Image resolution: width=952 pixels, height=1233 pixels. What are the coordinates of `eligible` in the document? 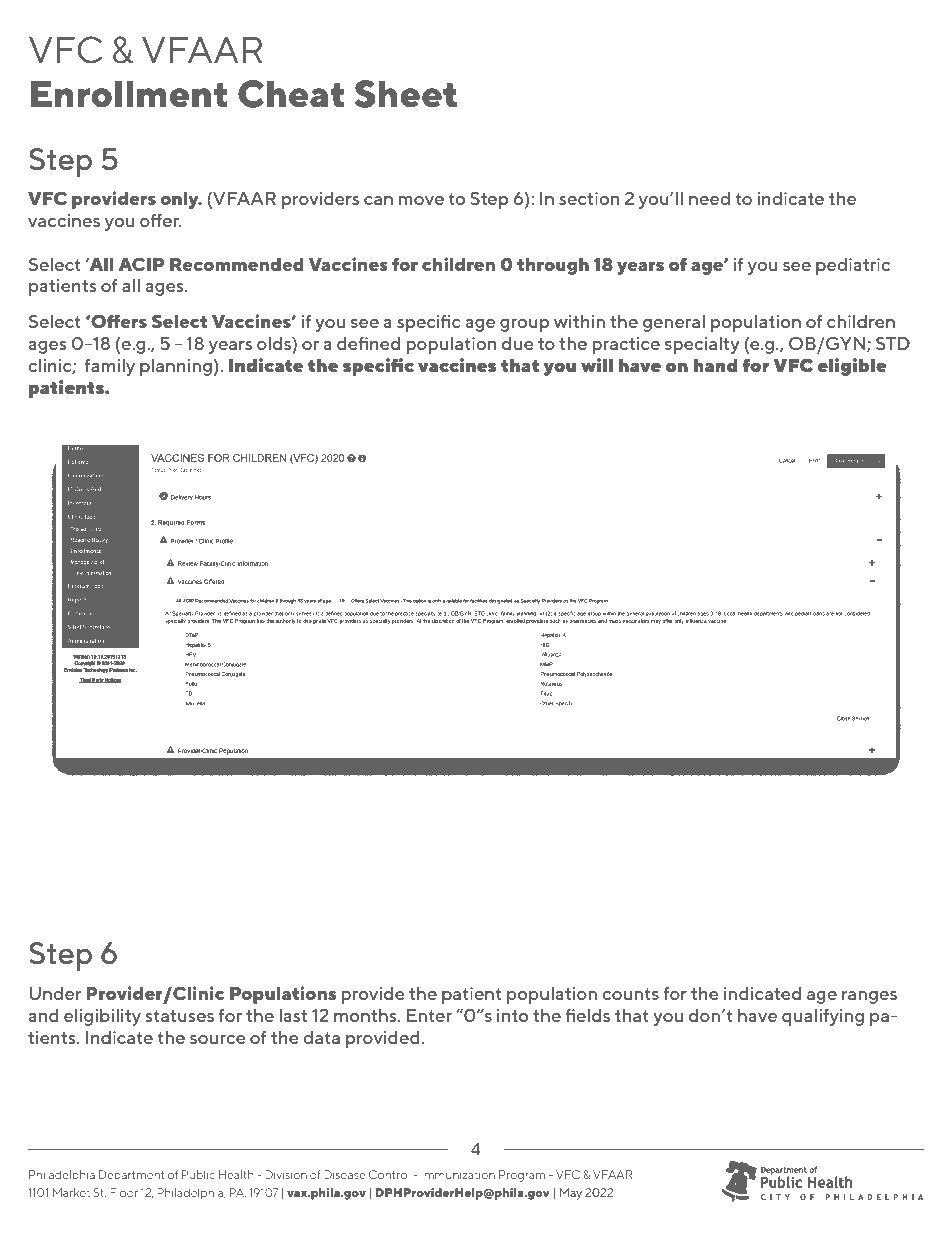 It's located at (852, 367).
